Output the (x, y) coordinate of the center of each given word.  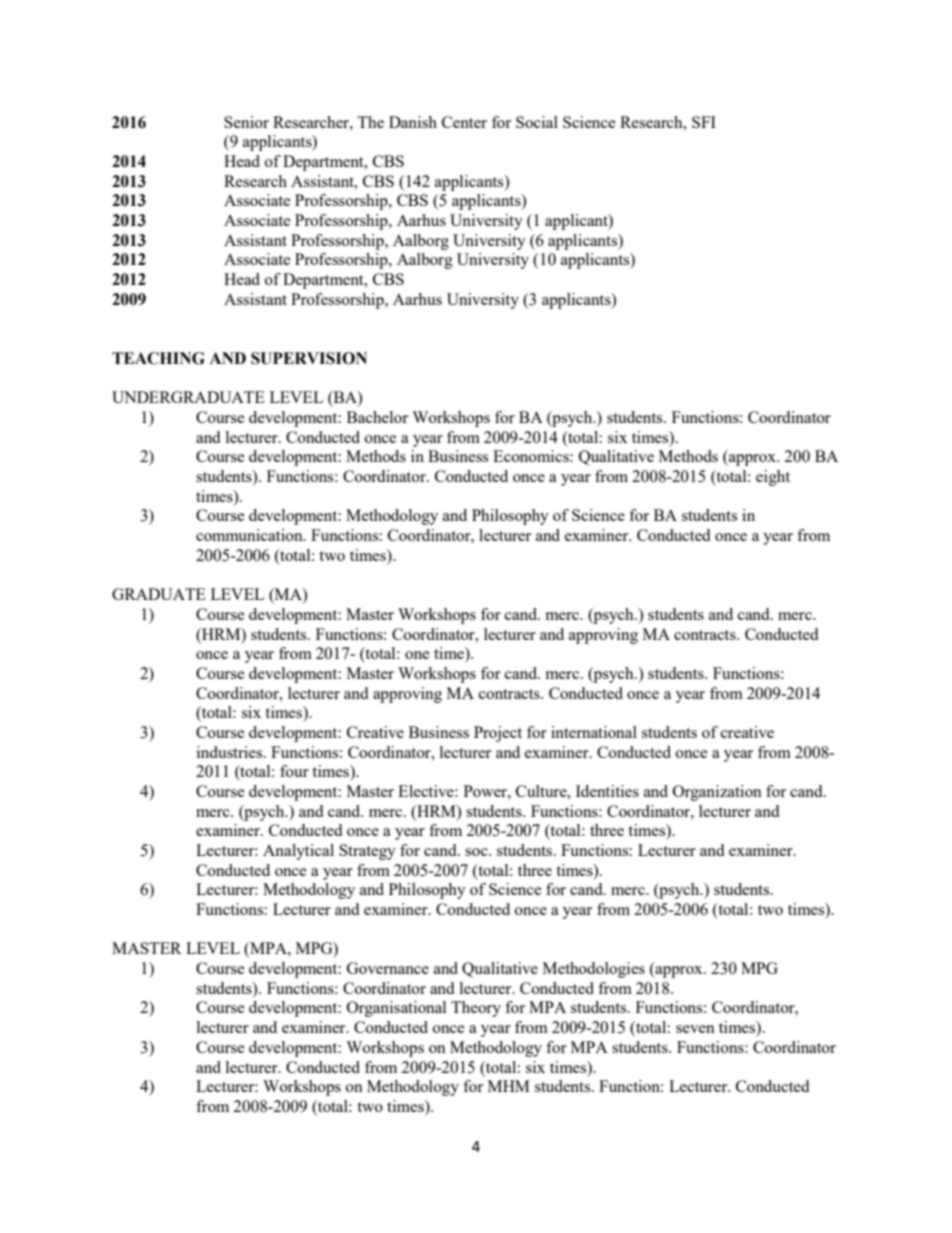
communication (250, 535)
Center (464, 122)
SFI (704, 122)
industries (231, 752)
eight (773, 478)
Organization (717, 793)
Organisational (396, 1009)
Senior (246, 122)
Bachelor (377, 417)
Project (498, 734)
